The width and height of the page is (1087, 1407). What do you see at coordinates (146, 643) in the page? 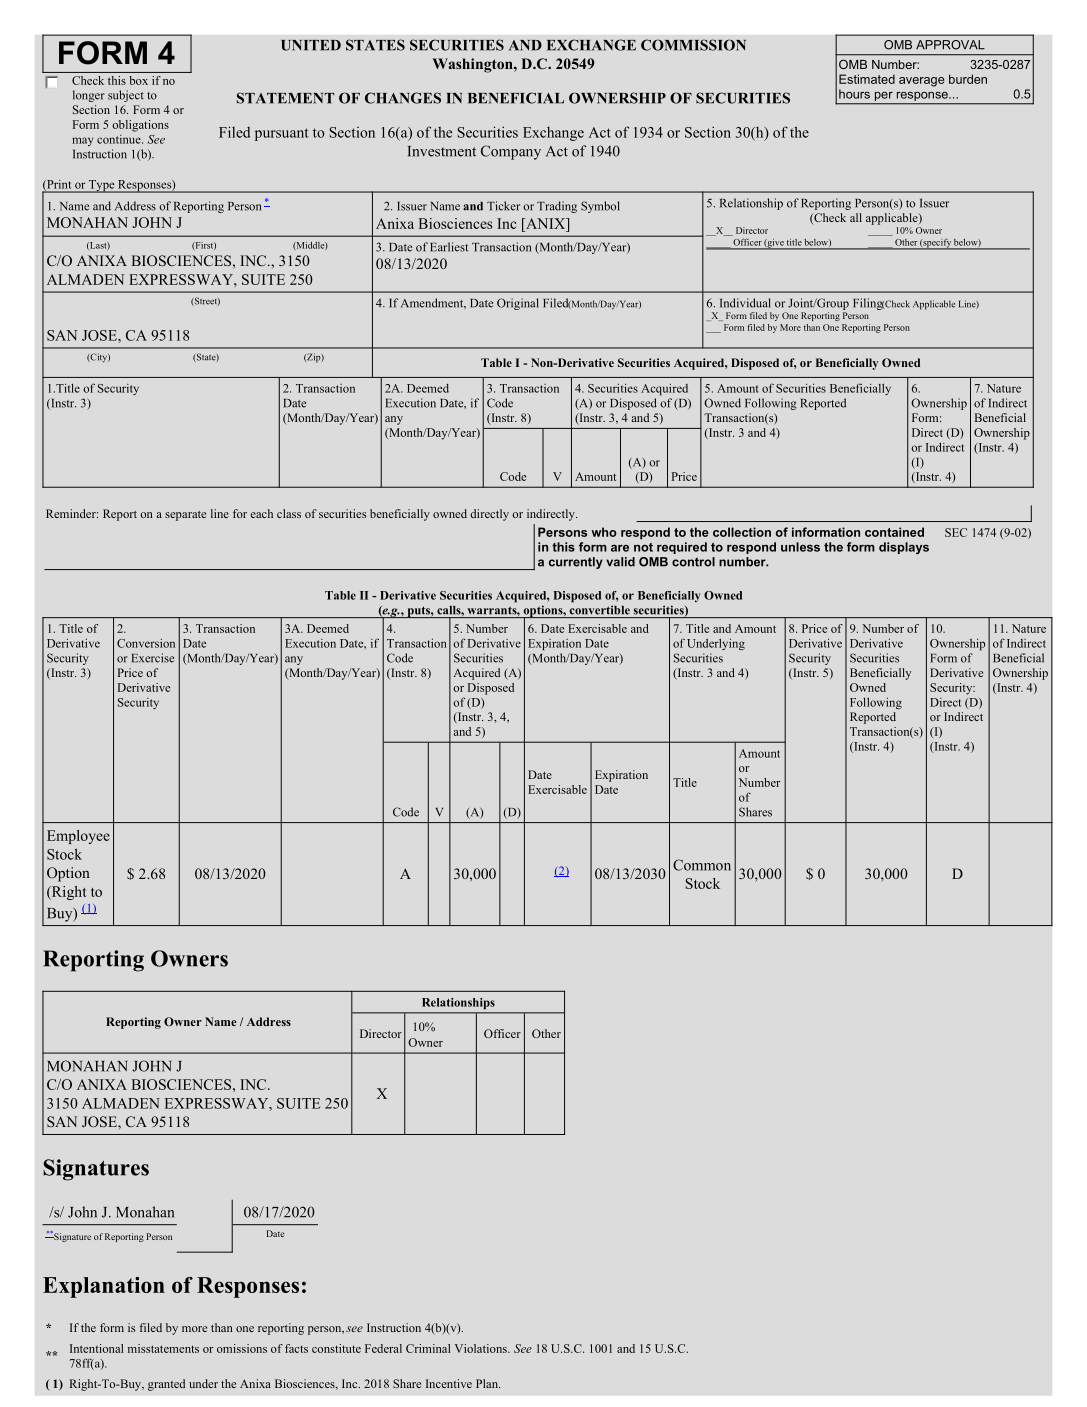
I see `Conversion` at bounding box center [146, 643].
